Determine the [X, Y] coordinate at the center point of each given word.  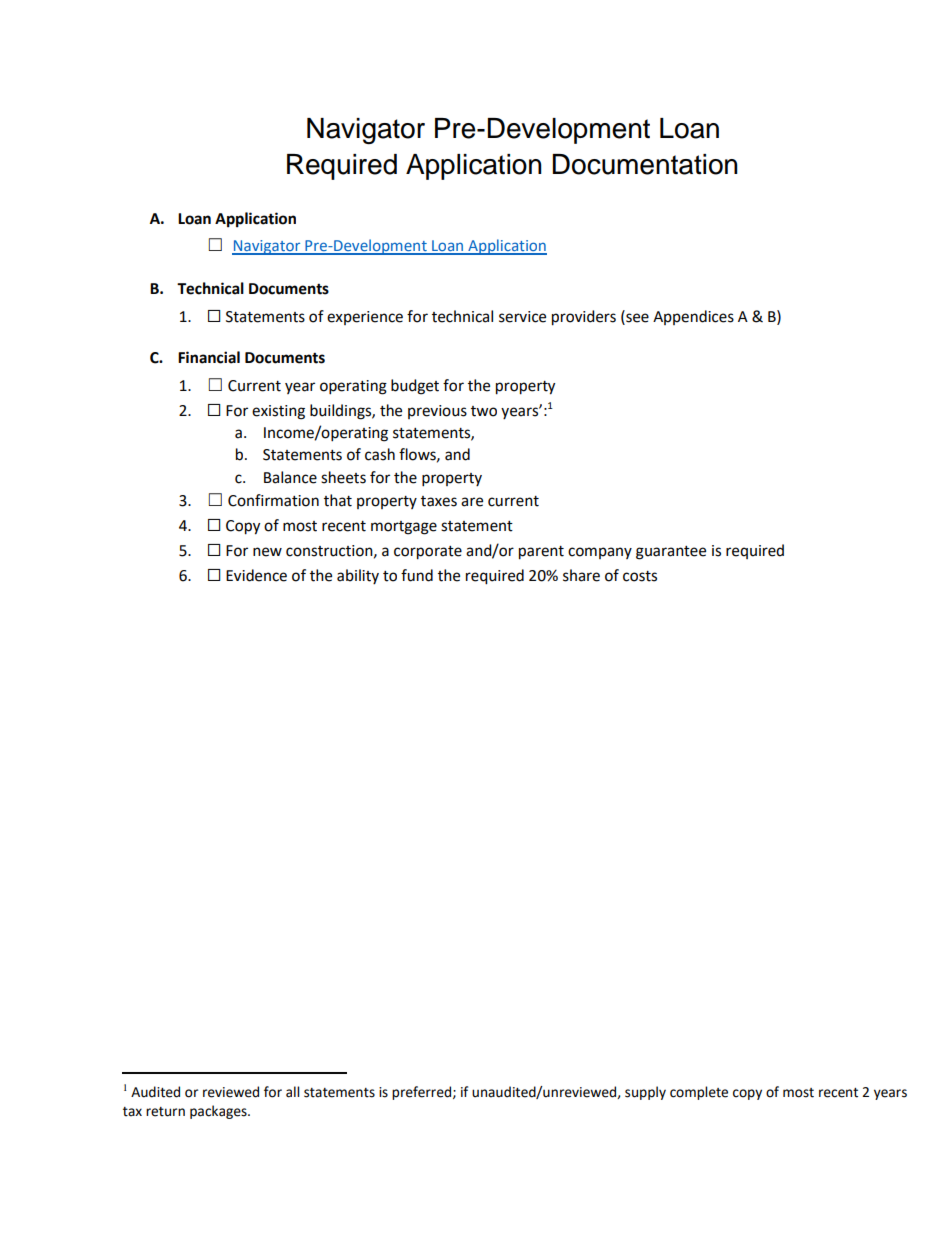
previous [437, 412]
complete [699, 1093]
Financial [209, 357]
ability [358, 576]
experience [365, 318]
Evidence [256, 575]
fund [417, 575]
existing [278, 412]
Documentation [645, 164]
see [636, 319]
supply [645, 1093]
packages [219, 1112]
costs [640, 576]
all [292, 1092]
